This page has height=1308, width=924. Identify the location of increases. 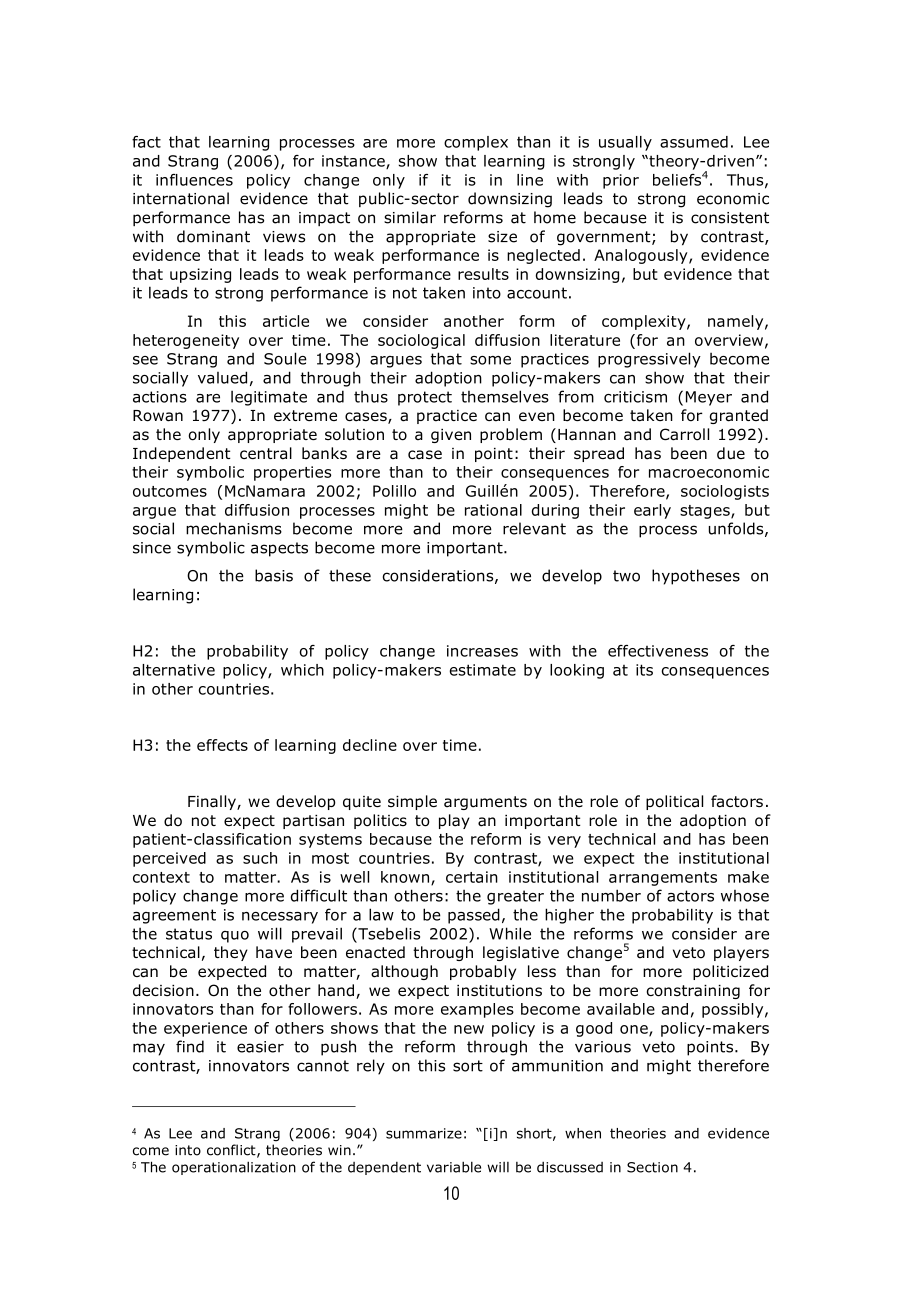
(482, 651).
